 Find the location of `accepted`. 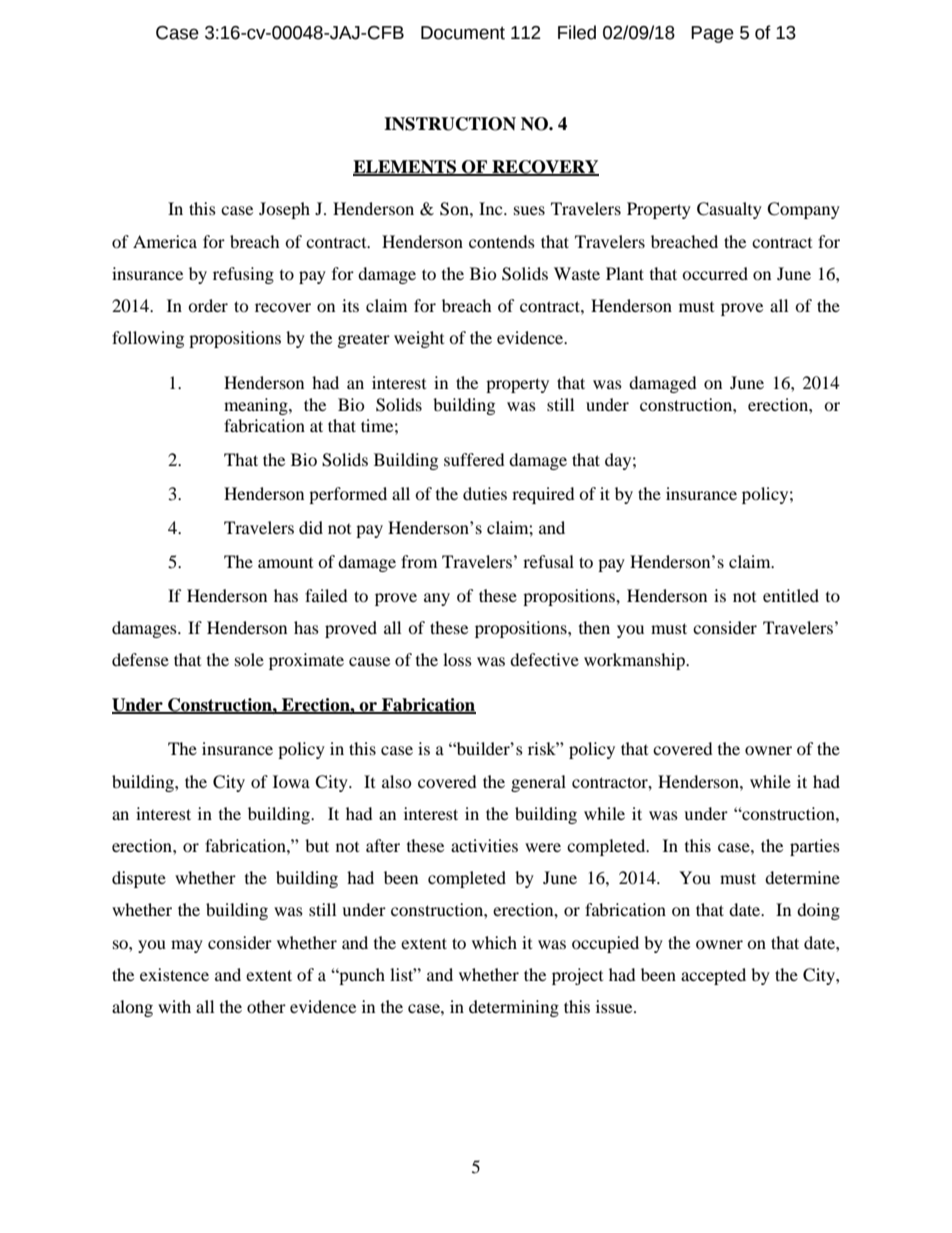

accepted is located at coordinates (713, 976).
